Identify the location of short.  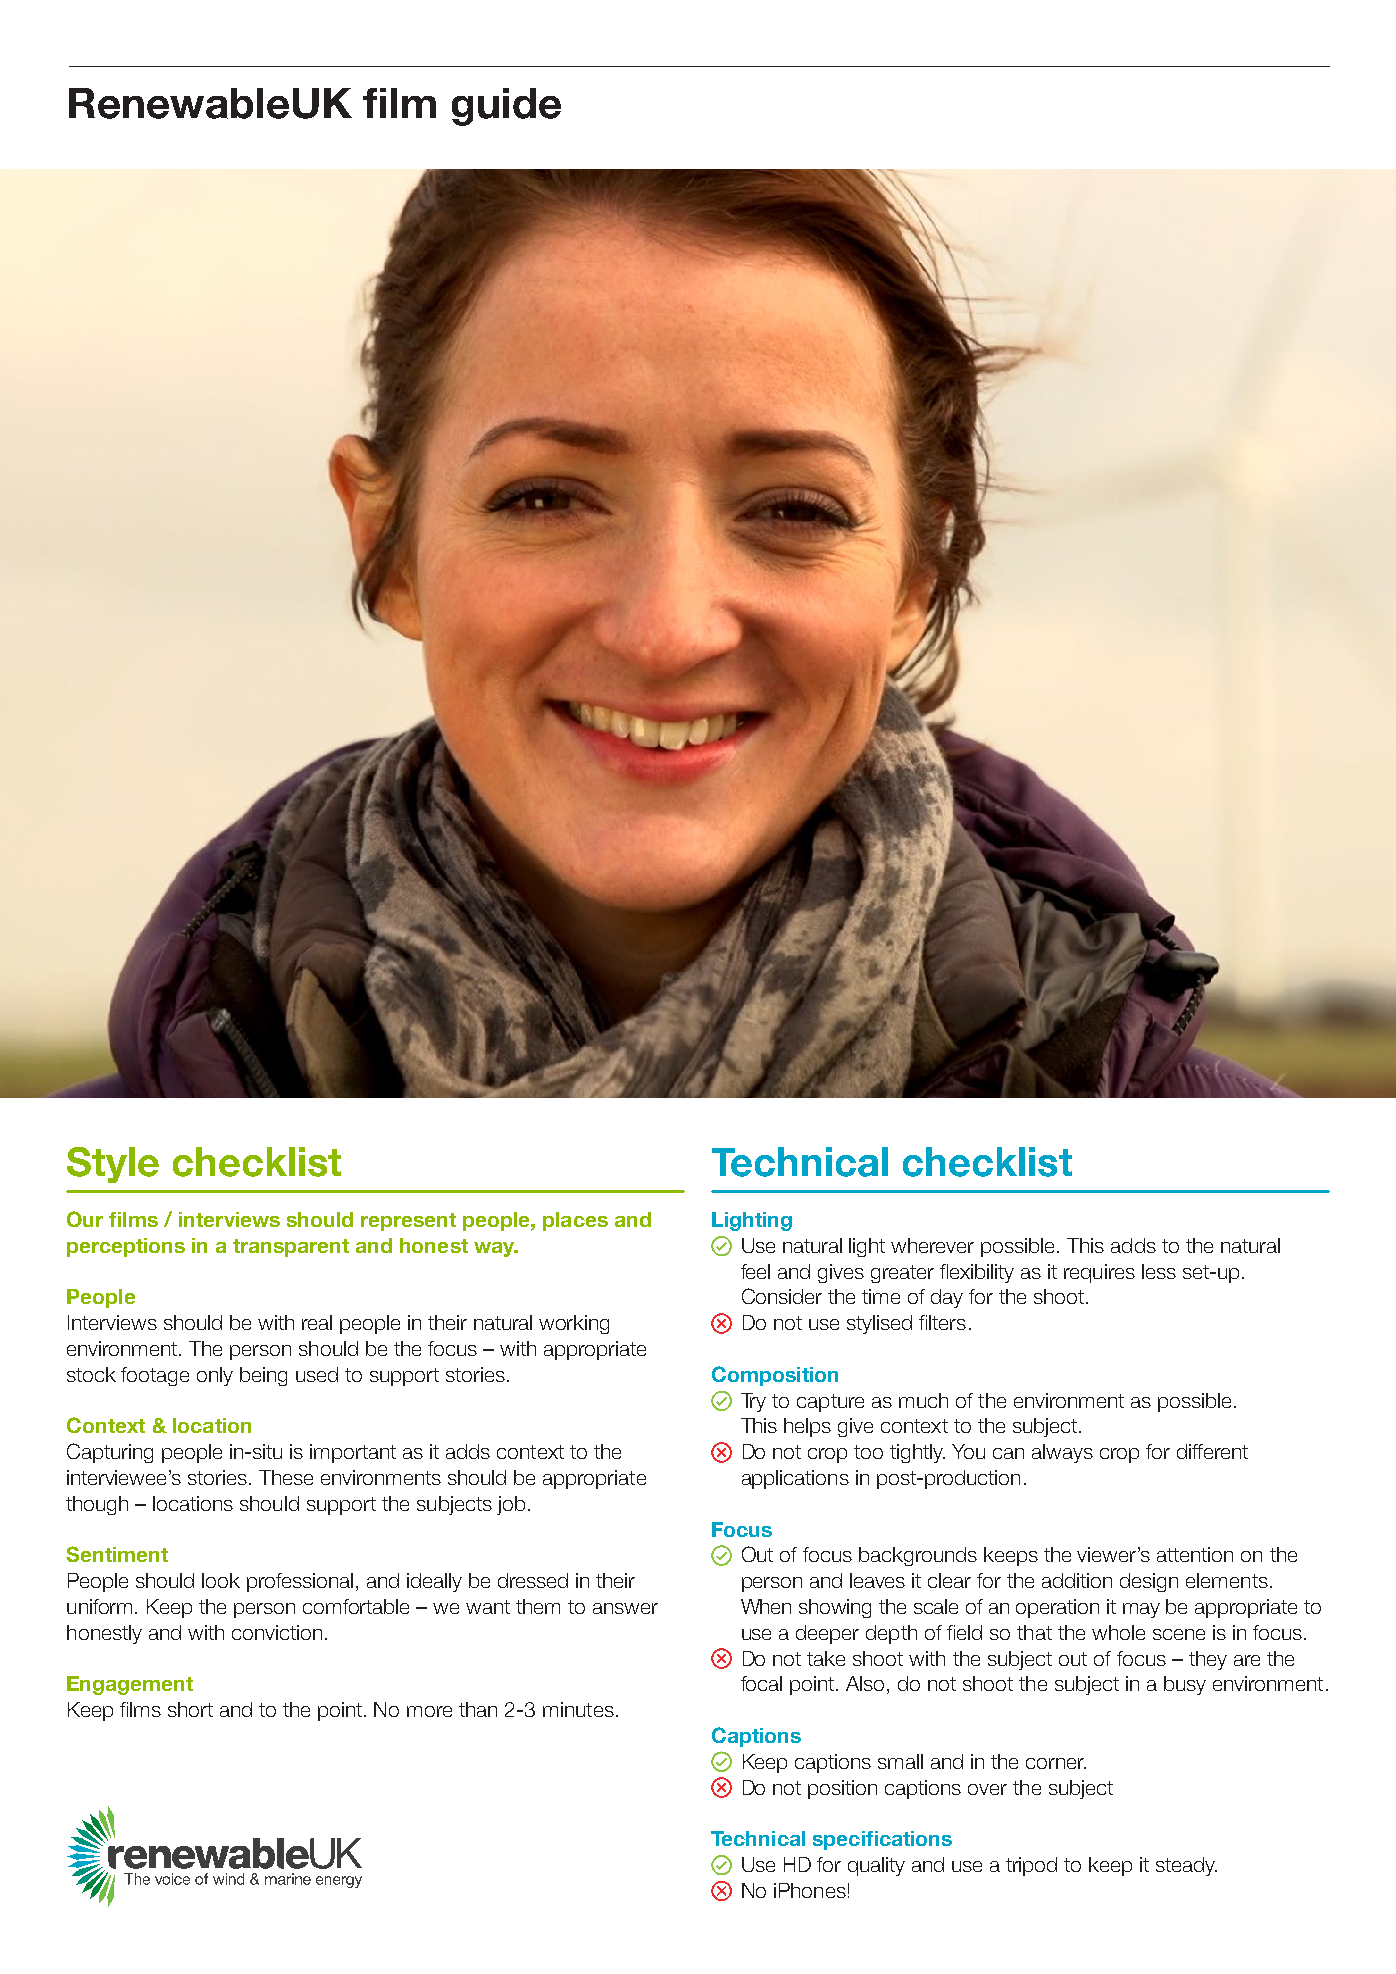
(190, 1709).
